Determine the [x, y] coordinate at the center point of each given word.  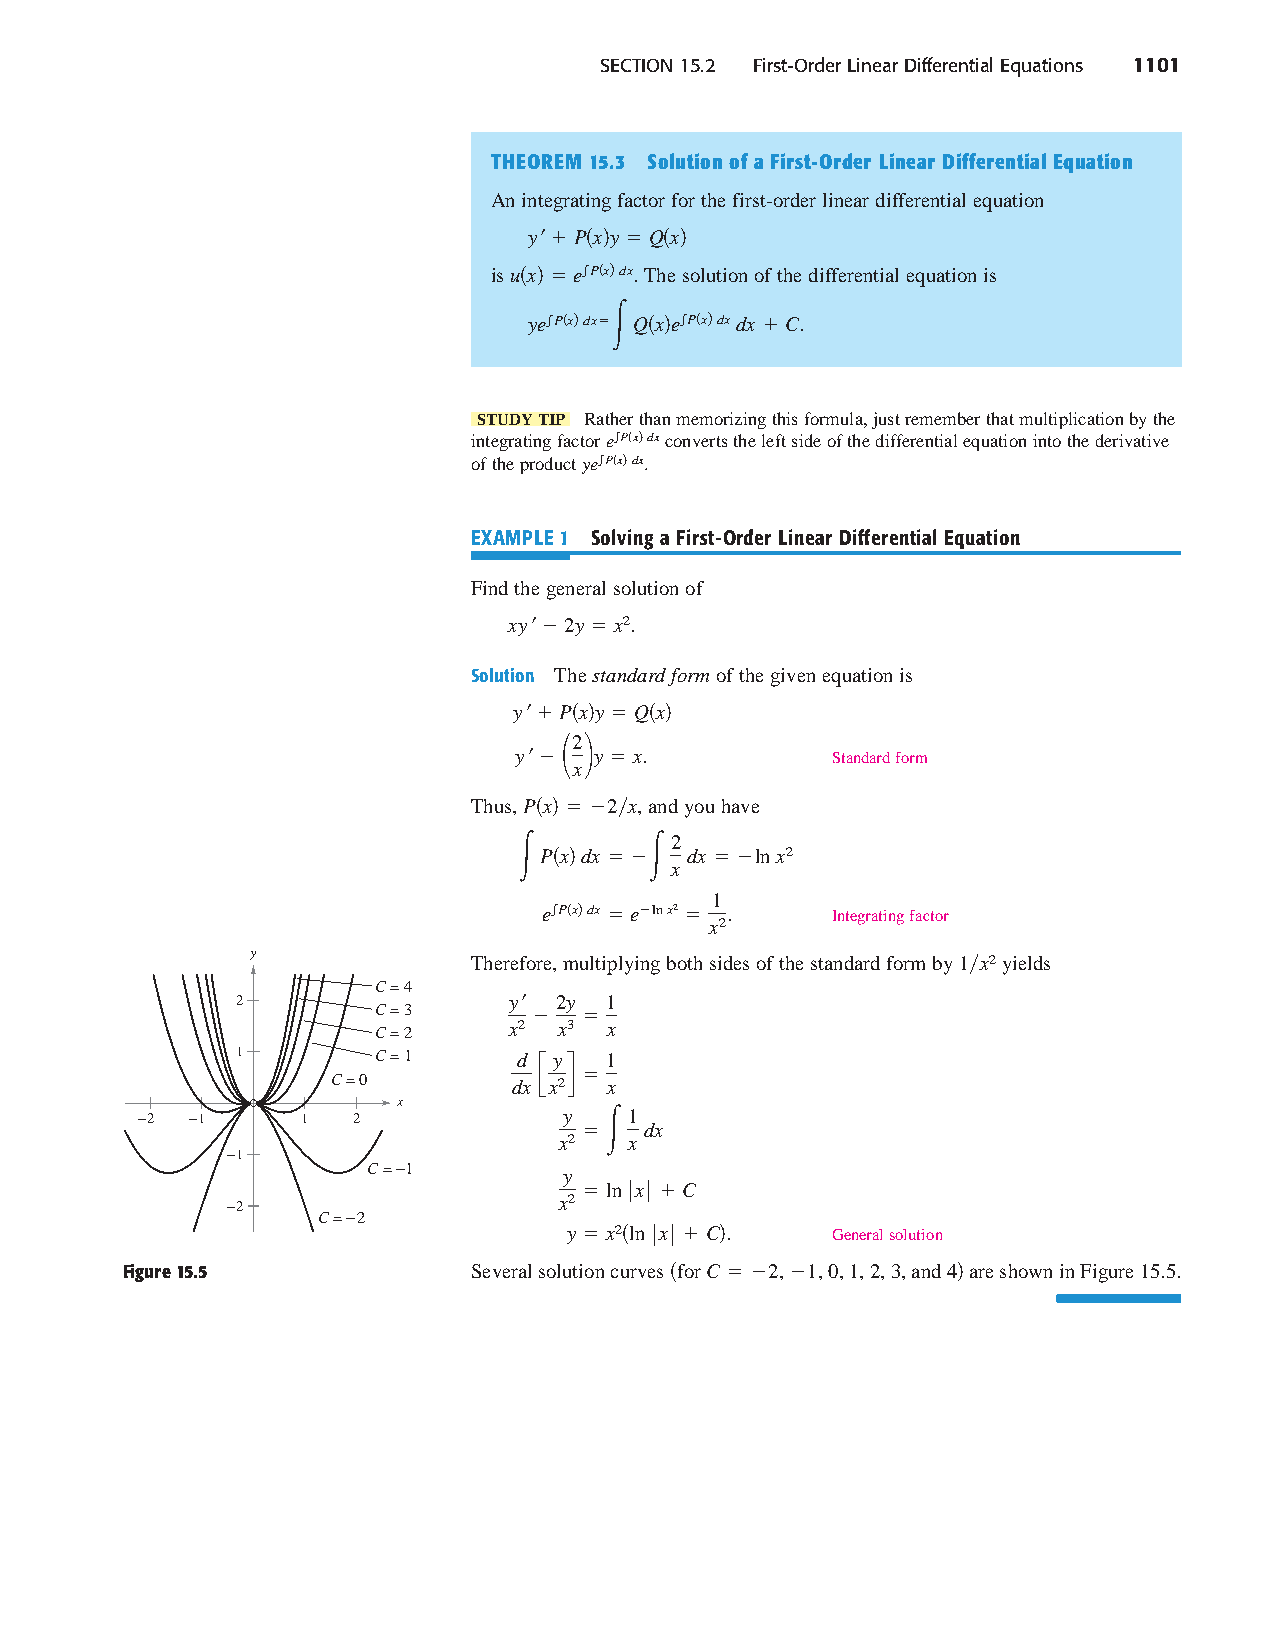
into [1047, 440]
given [793, 677]
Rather [609, 418]
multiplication [1071, 420]
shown [1026, 1271]
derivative [1132, 440]
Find [489, 588]
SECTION [636, 65]
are [981, 1273]
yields [1026, 965]
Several [501, 1271]
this [785, 418]
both [684, 963]
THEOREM [536, 161]
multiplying [611, 965]
